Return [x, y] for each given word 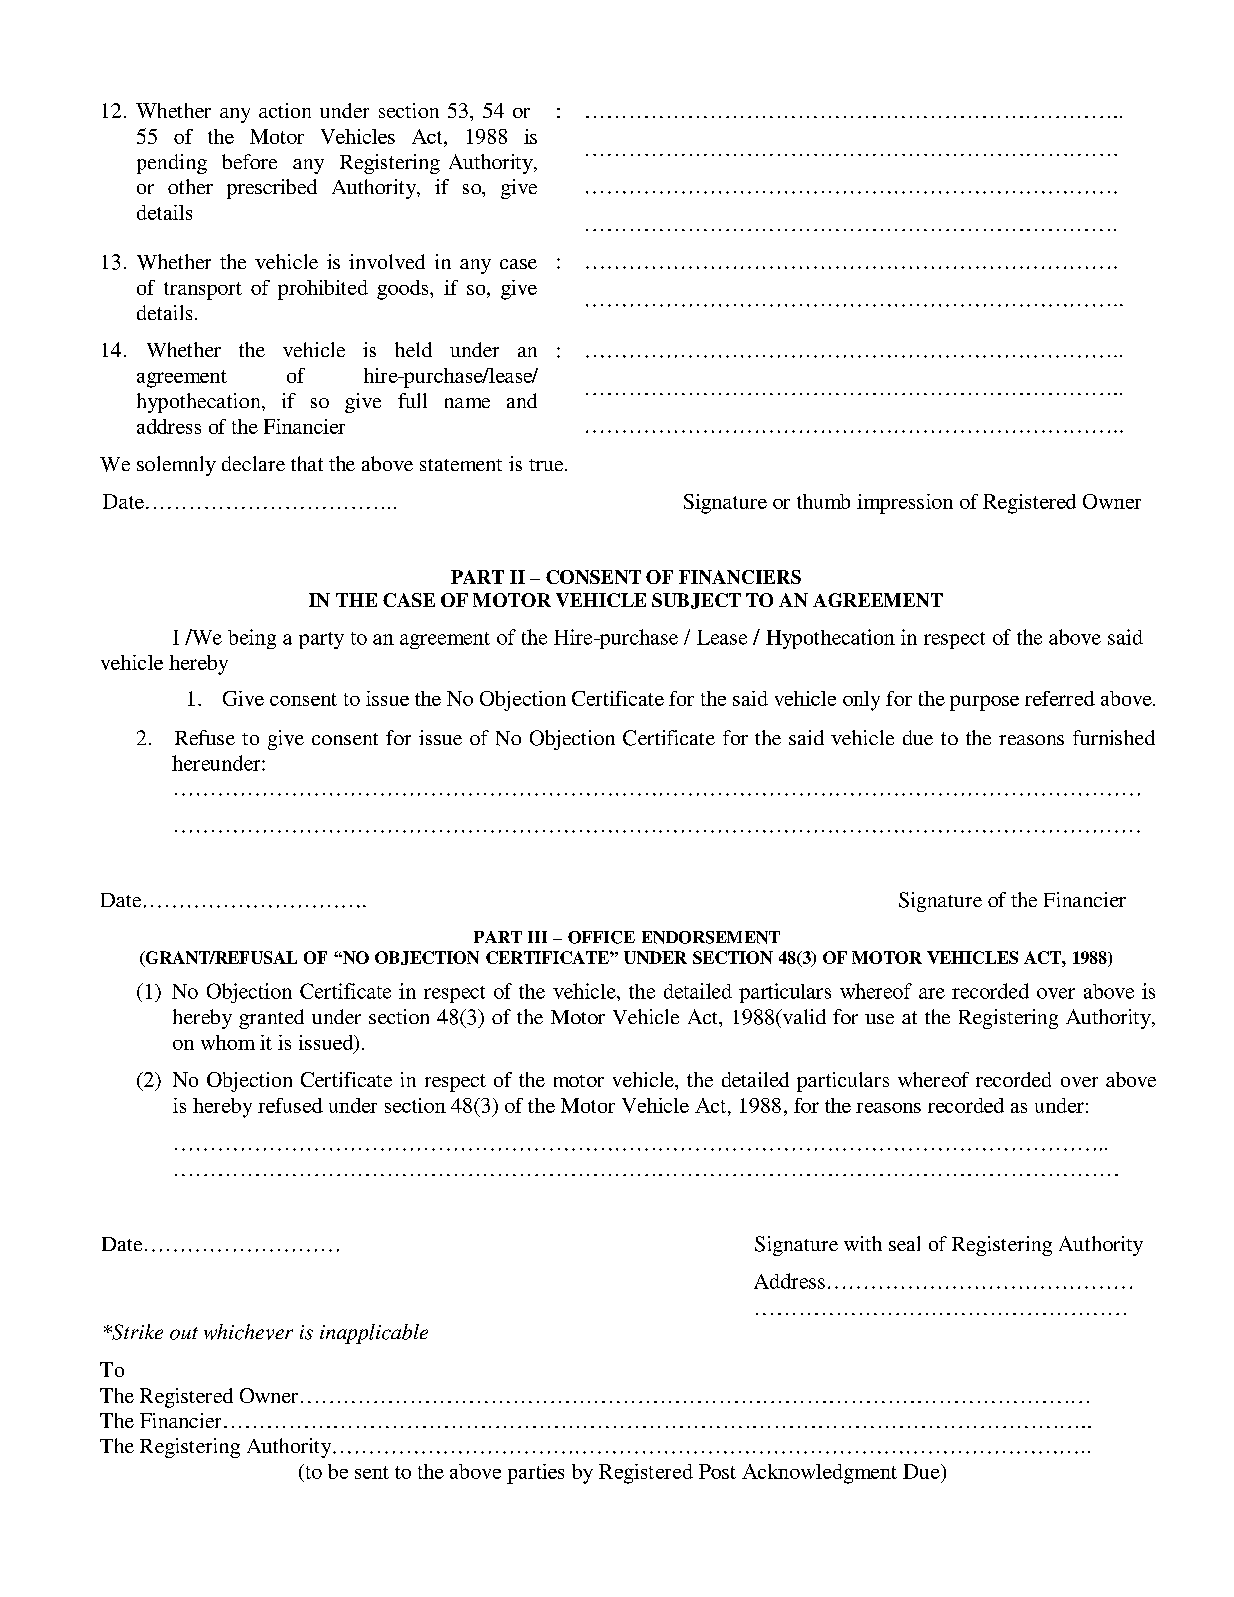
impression [905, 504]
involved [387, 261]
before [249, 161]
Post [717, 1471]
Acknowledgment [819, 1474]
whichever [248, 1332]
